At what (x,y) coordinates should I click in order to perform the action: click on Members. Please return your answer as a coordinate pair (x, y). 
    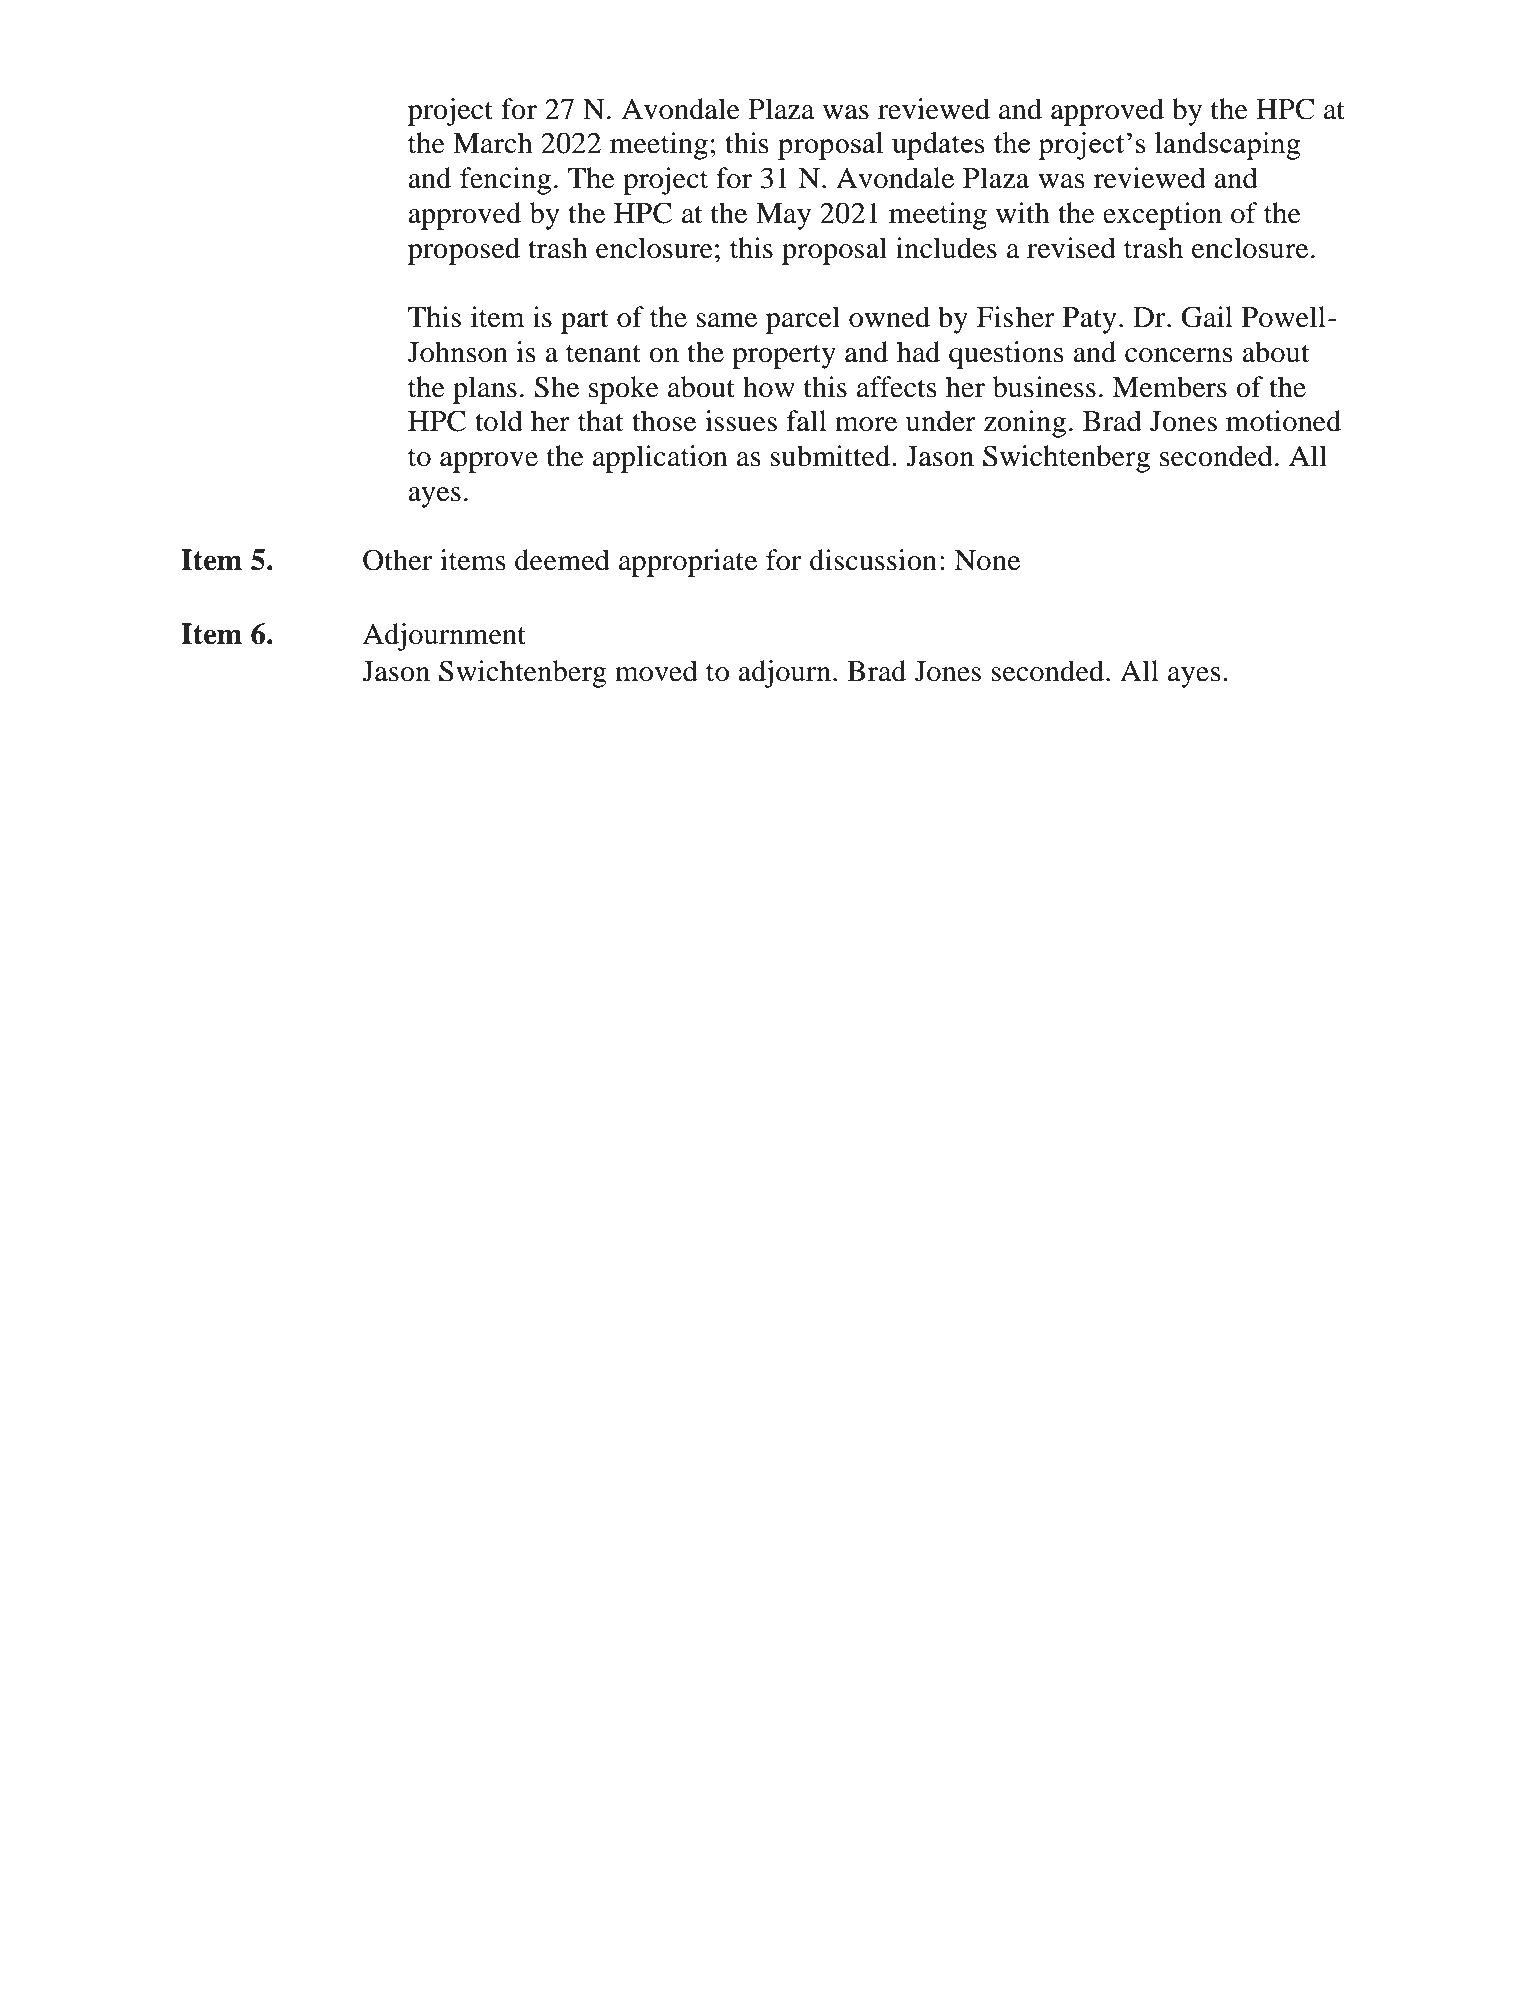
    Looking at the image, I should click on (1169, 387).
